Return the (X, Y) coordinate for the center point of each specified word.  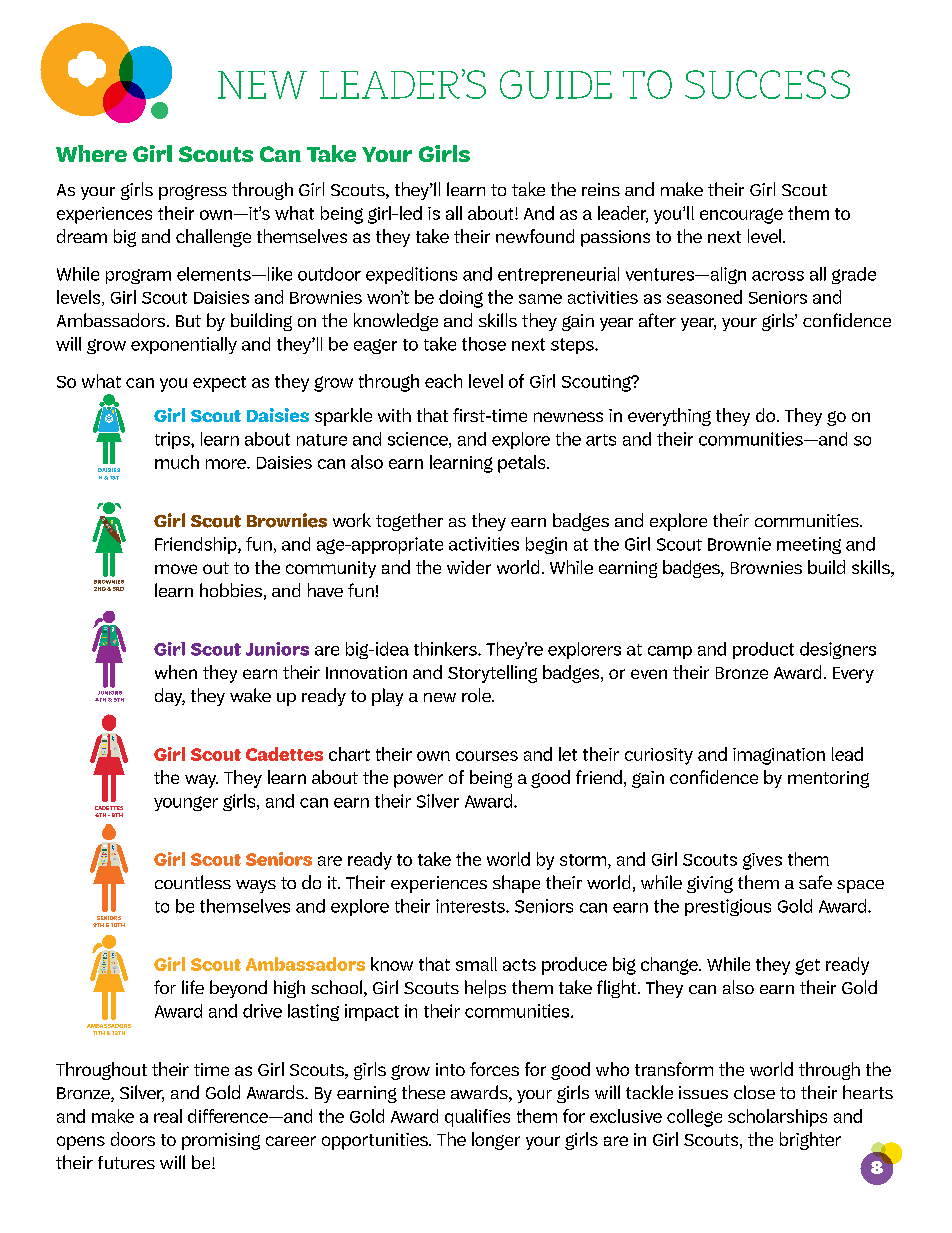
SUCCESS (767, 84)
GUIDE (556, 84)
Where (91, 153)
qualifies (477, 1118)
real (168, 1116)
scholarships (777, 1118)
